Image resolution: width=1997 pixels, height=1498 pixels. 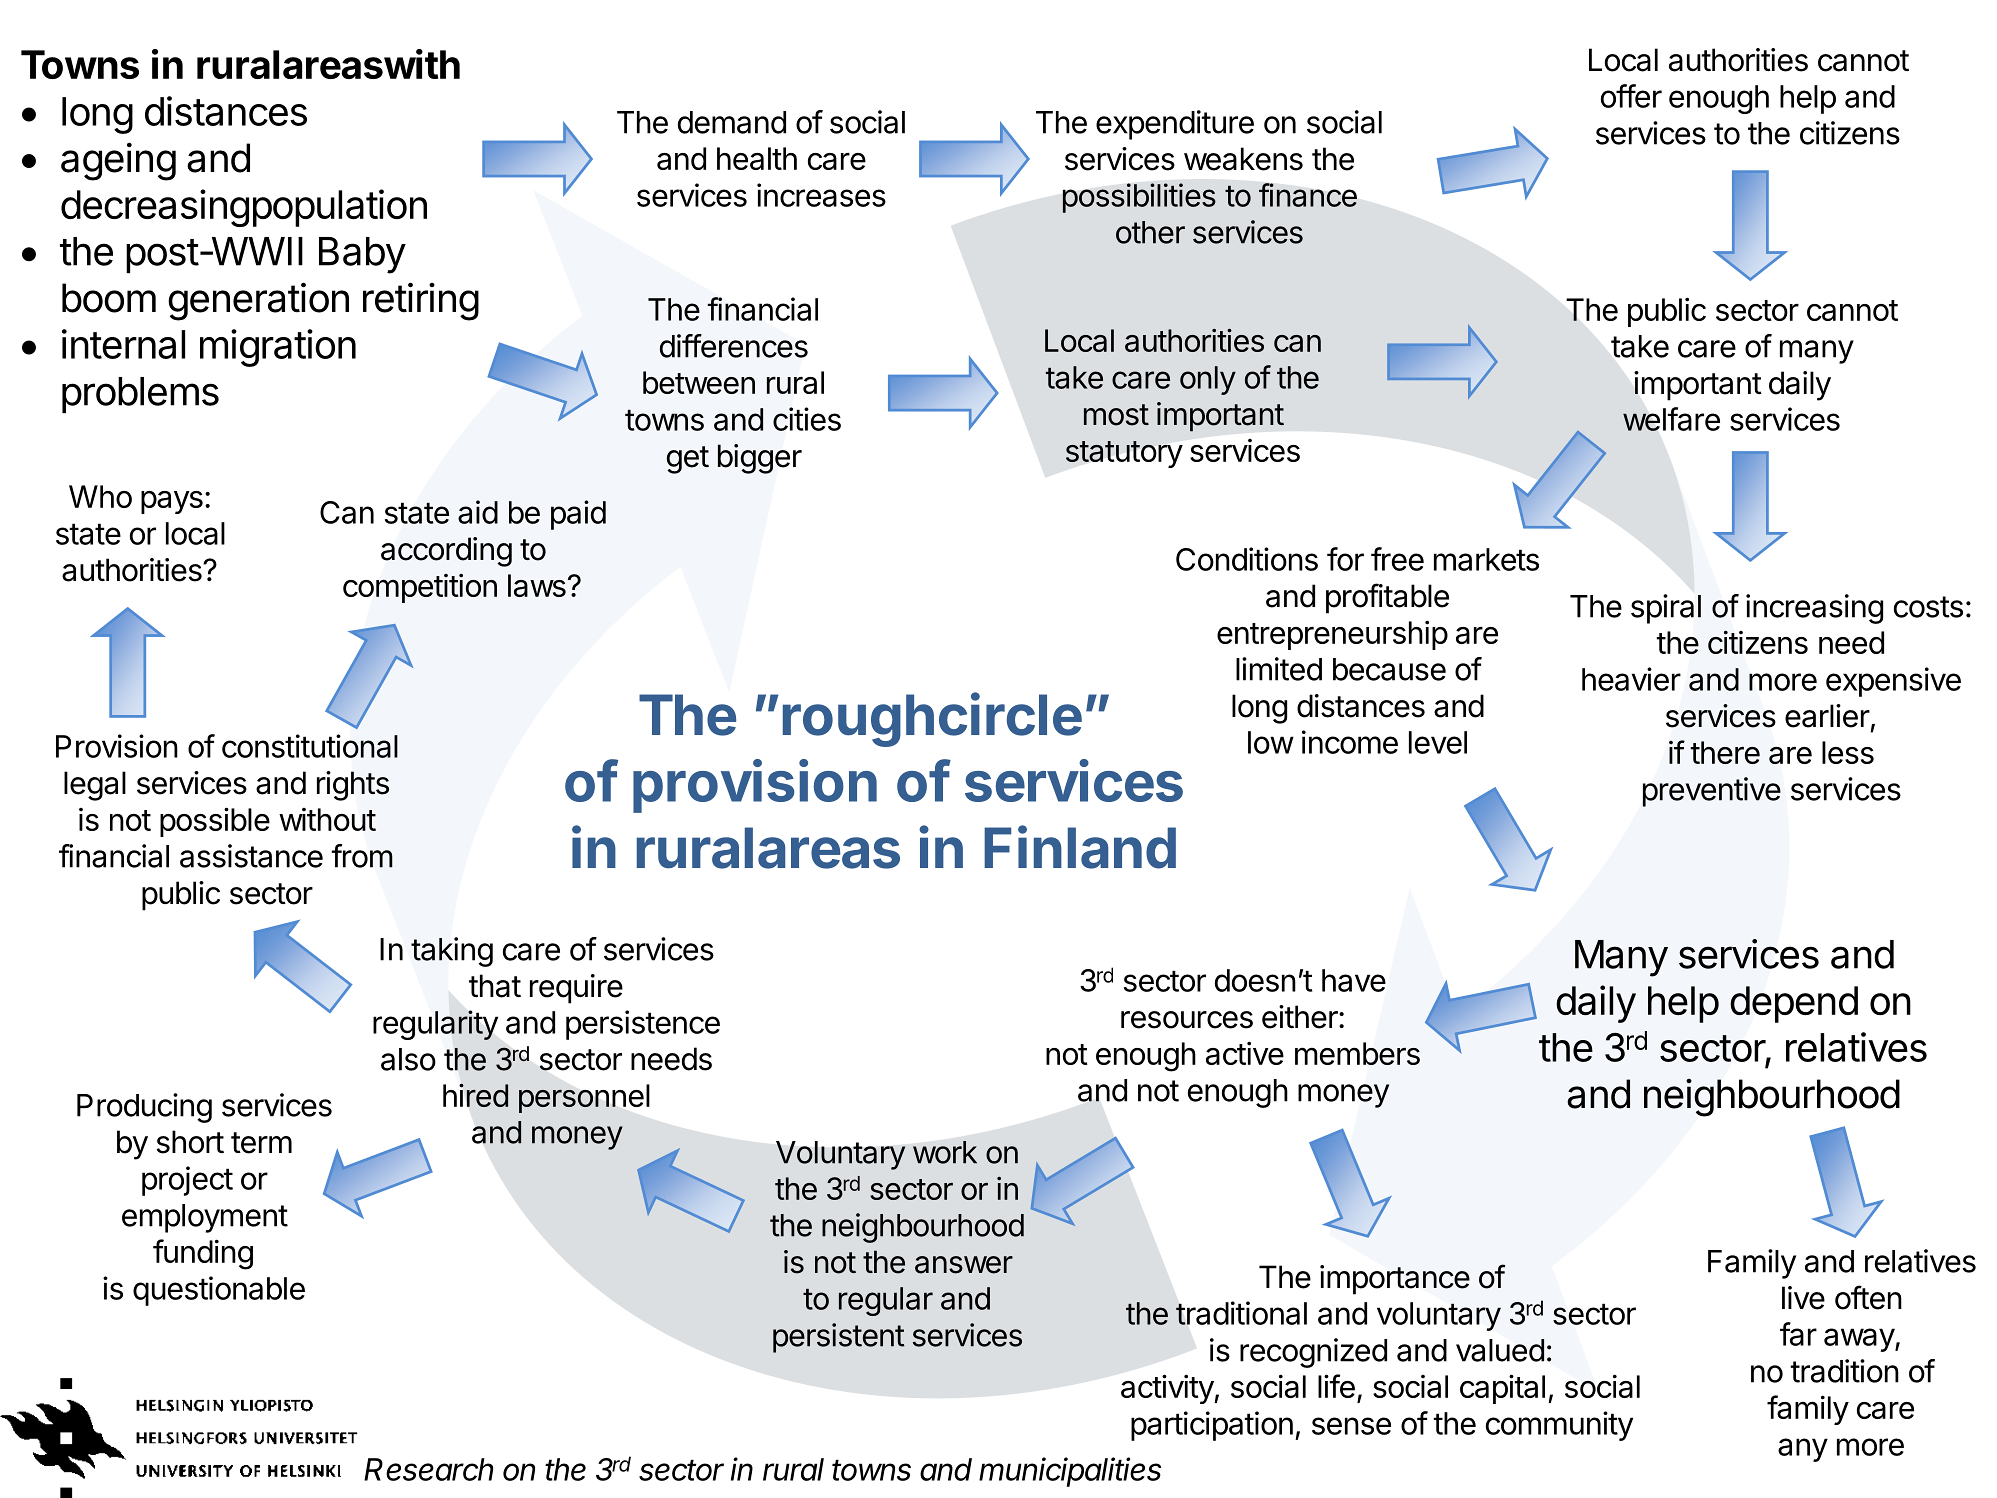 I want to click on Research, so click(x=428, y=1469).
